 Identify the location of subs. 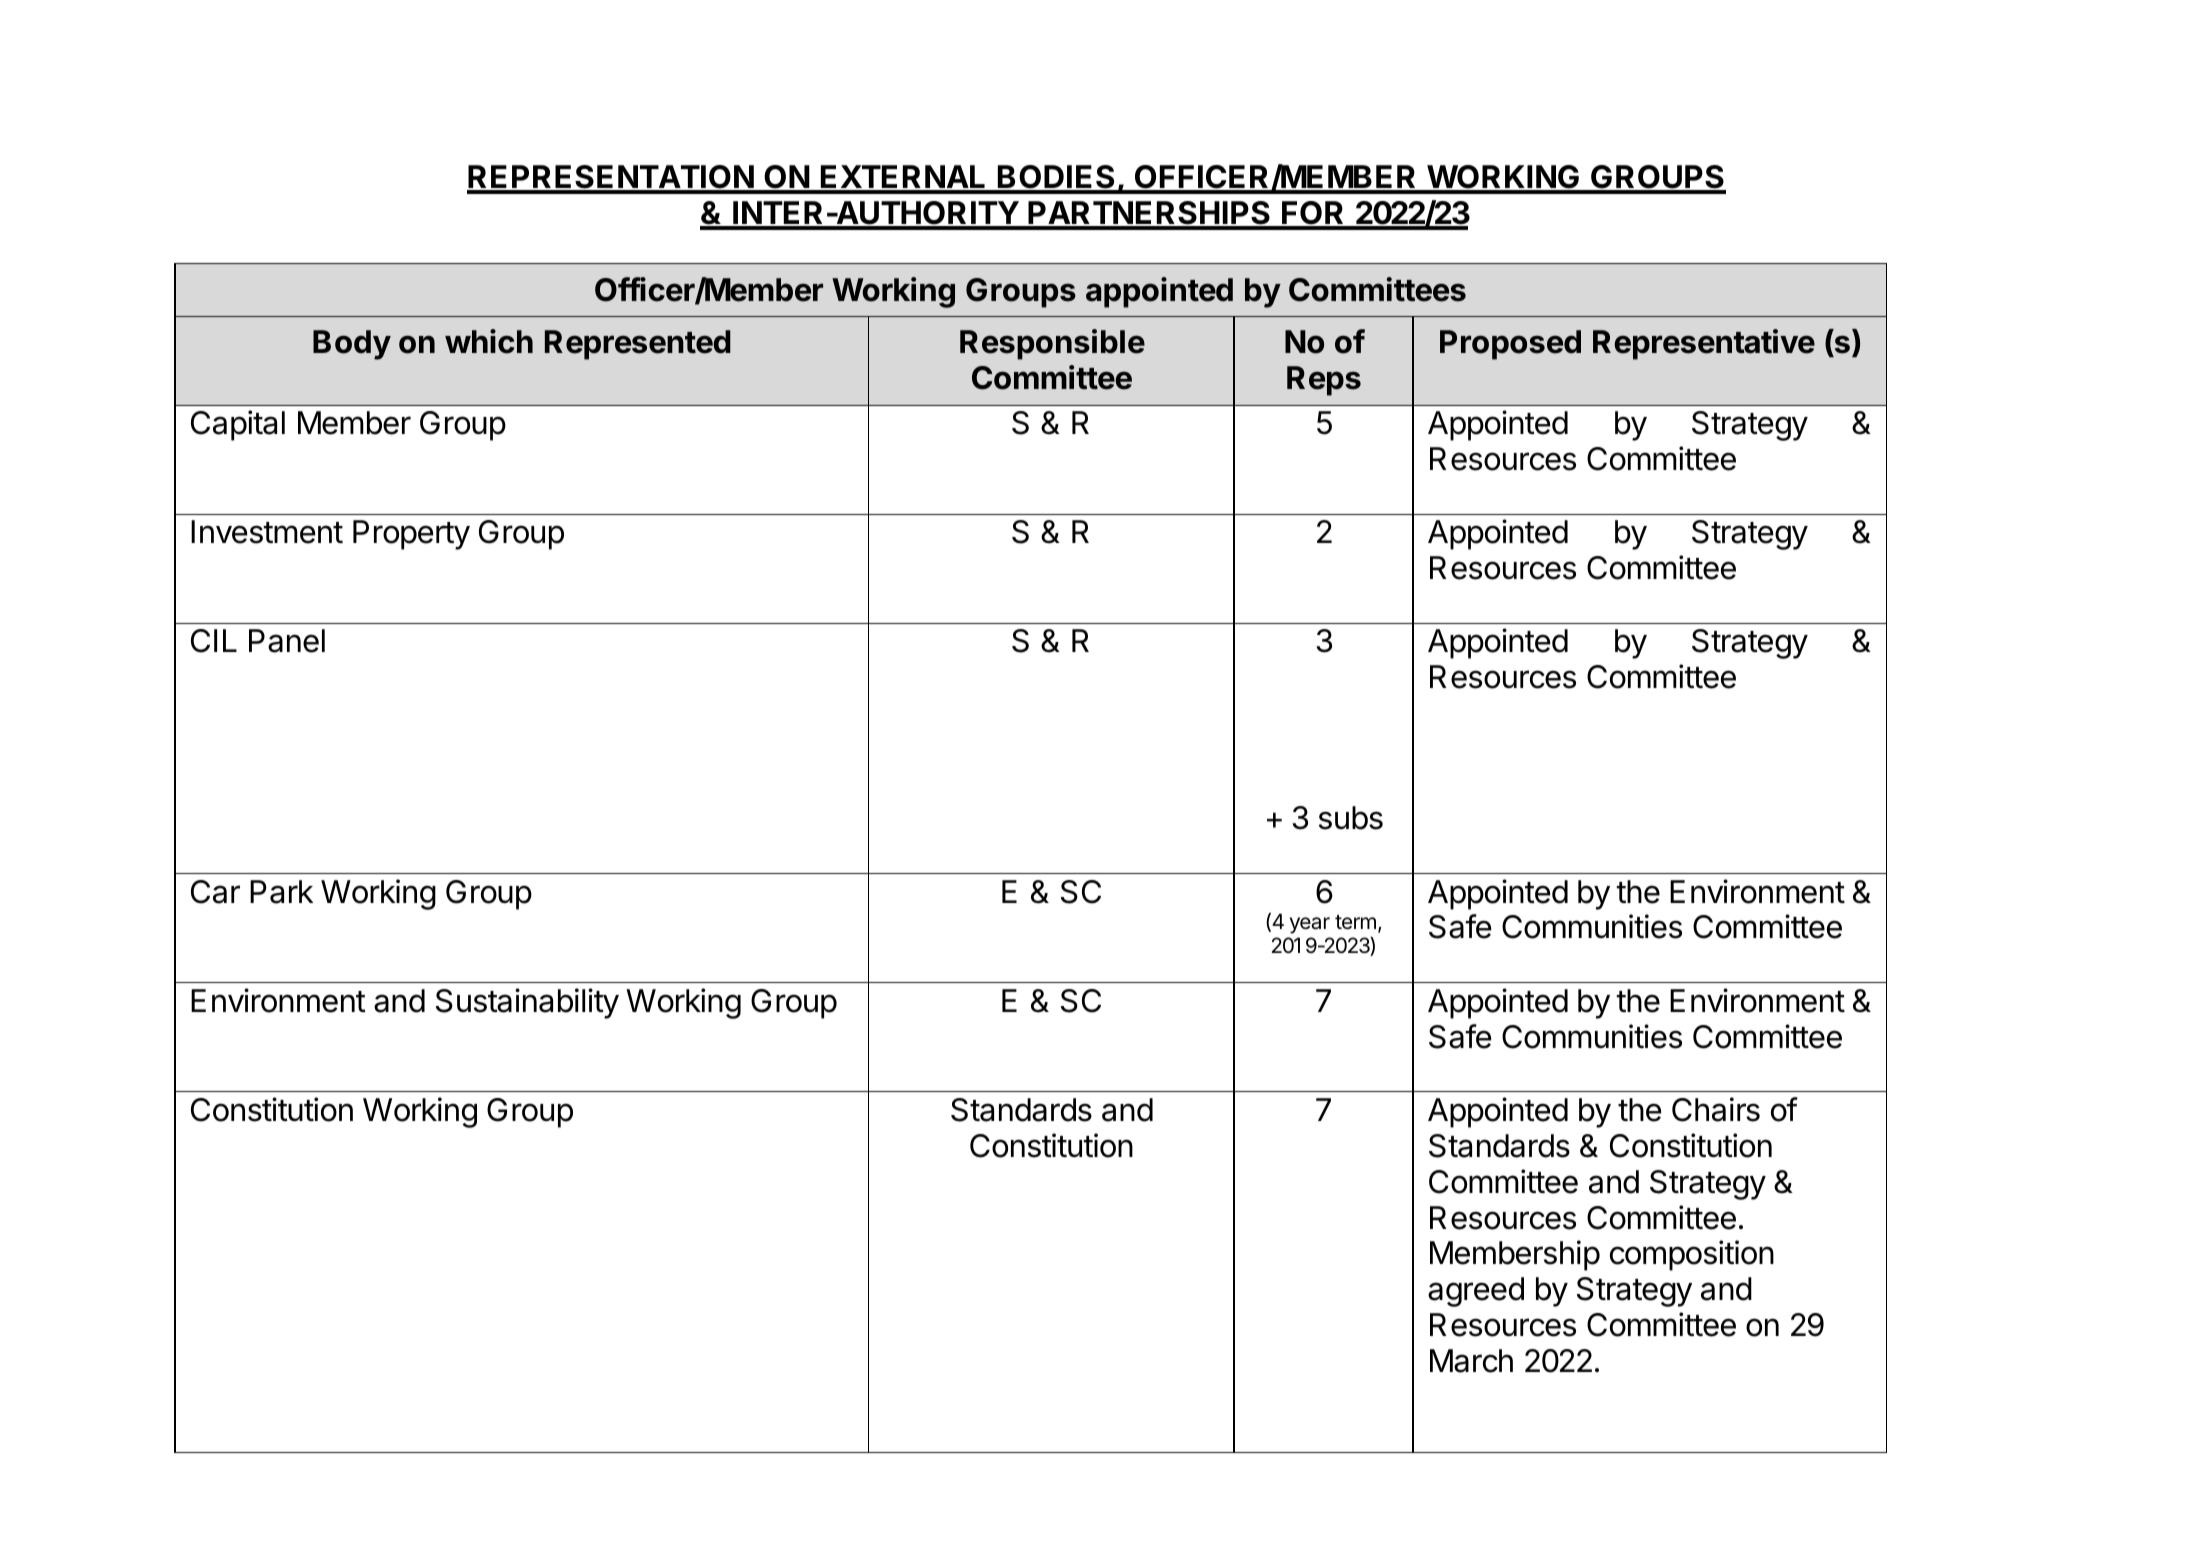
(1351, 818).
